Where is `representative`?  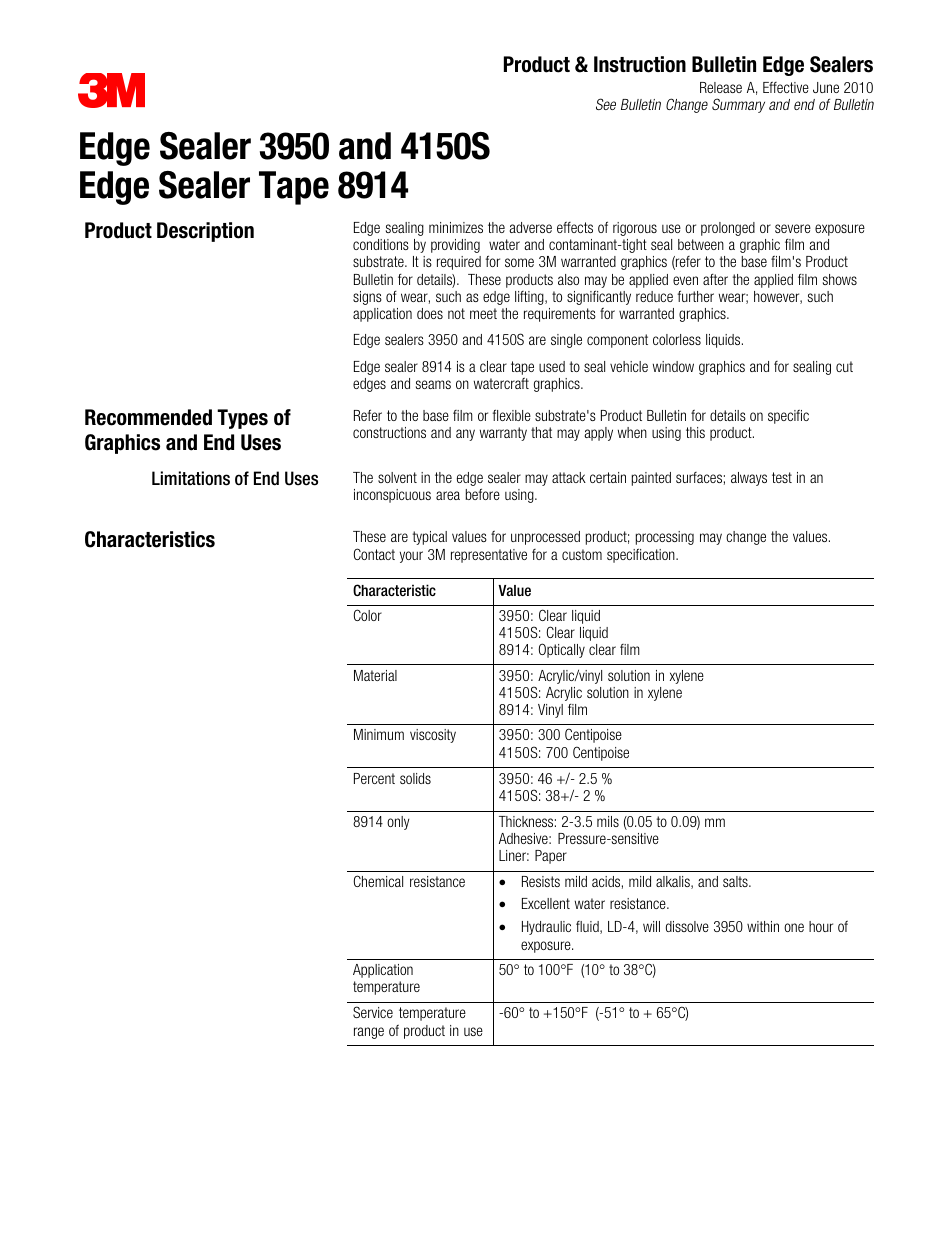
representative is located at coordinates (489, 556).
